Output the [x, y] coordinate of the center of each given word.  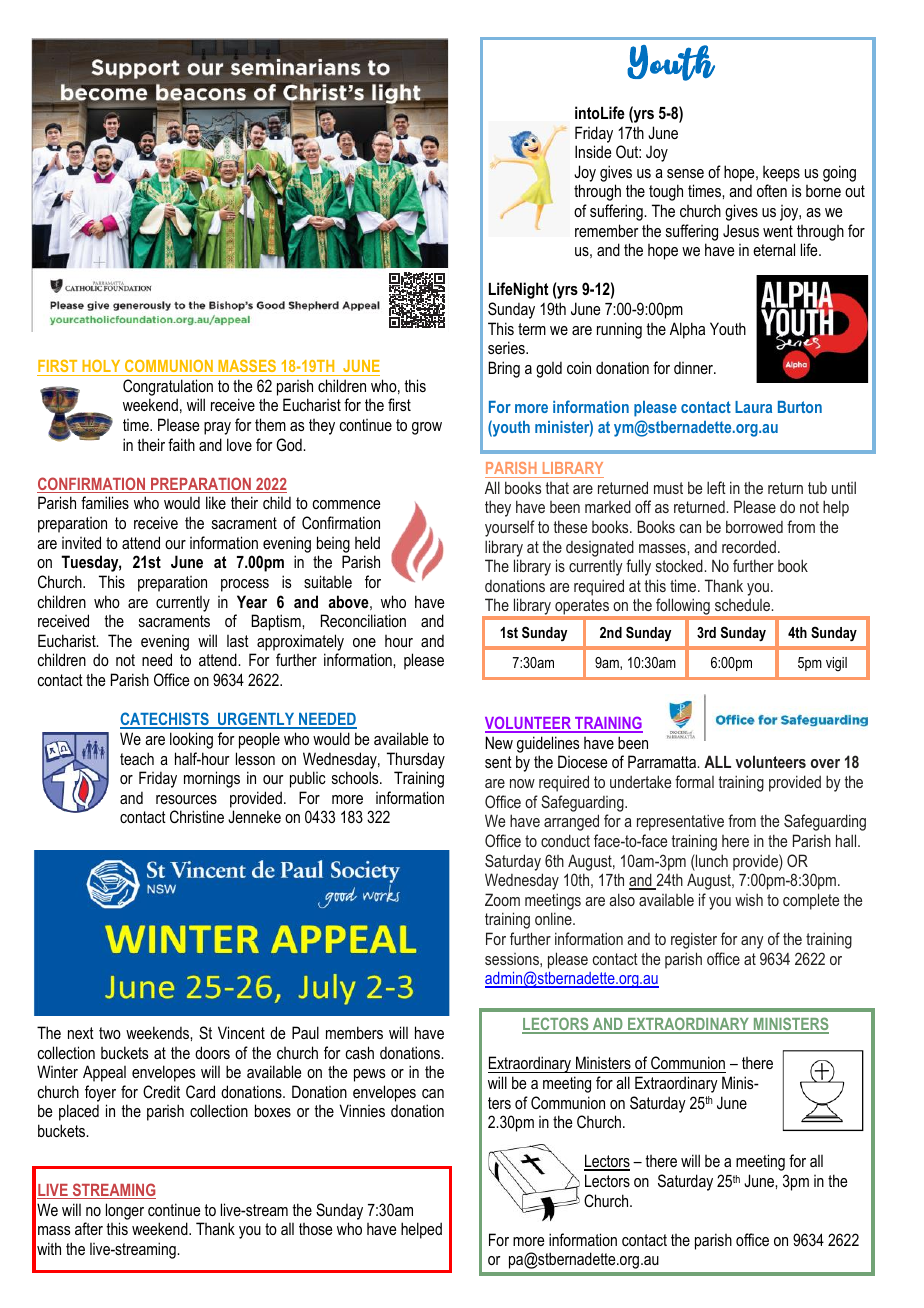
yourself [510, 528]
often [772, 190]
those [315, 1229]
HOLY [101, 366]
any [752, 942]
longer [125, 1211]
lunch [711, 860]
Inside [593, 151]
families [105, 502]
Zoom [502, 899]
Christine [197, 816]
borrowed [754, 526]
